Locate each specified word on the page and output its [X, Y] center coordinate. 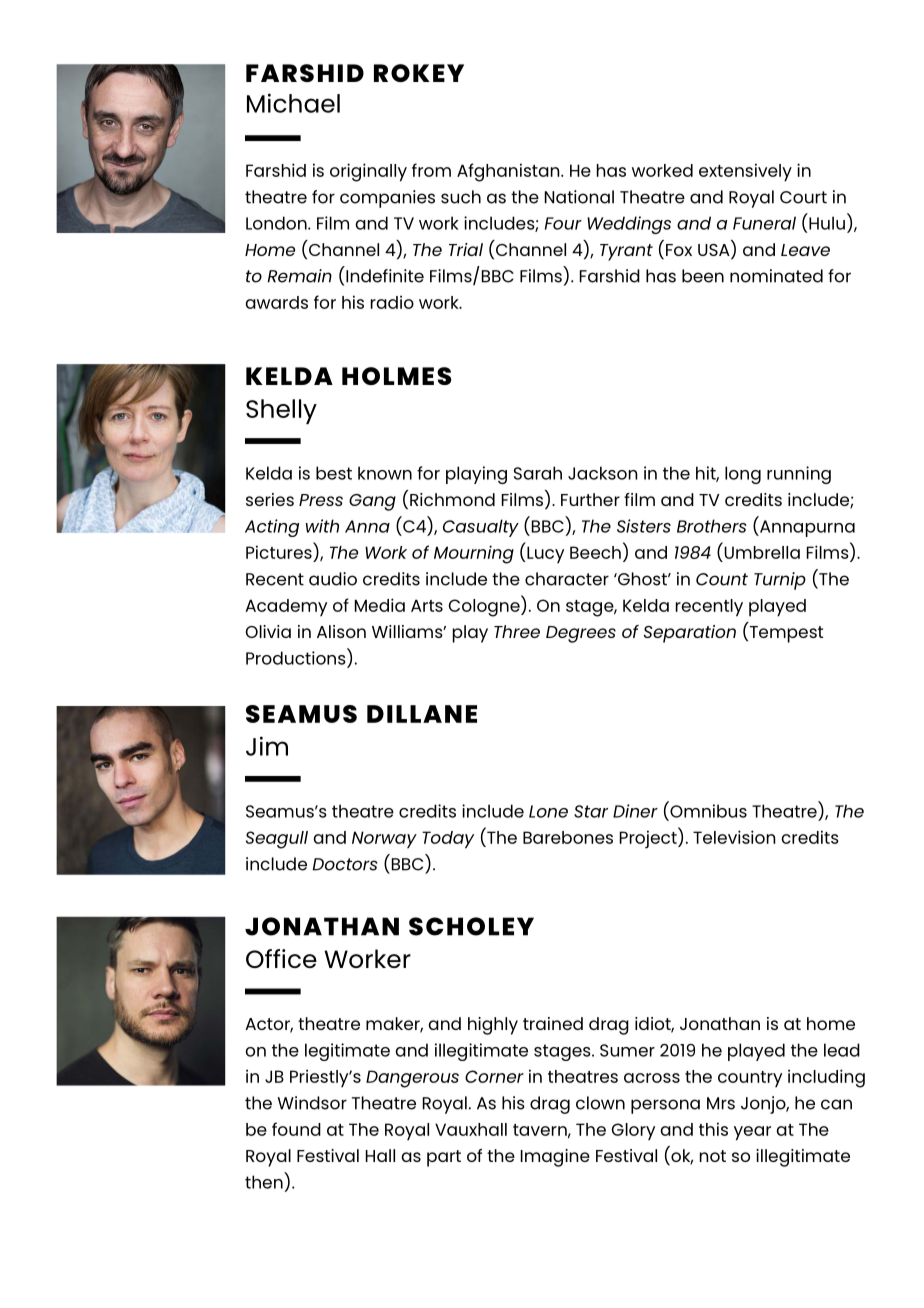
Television [734, 837]
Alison [341, 631]
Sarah [538, 473]
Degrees [581, 634]
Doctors [345, 864]
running [799, 475]
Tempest [785, 634]
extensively [745, 172]
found [296, 1129]
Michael [293, 103]
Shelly [281, 411]
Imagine [555, 1158]
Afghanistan [509, 172]
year [752, 1133]
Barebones [568, 837]
